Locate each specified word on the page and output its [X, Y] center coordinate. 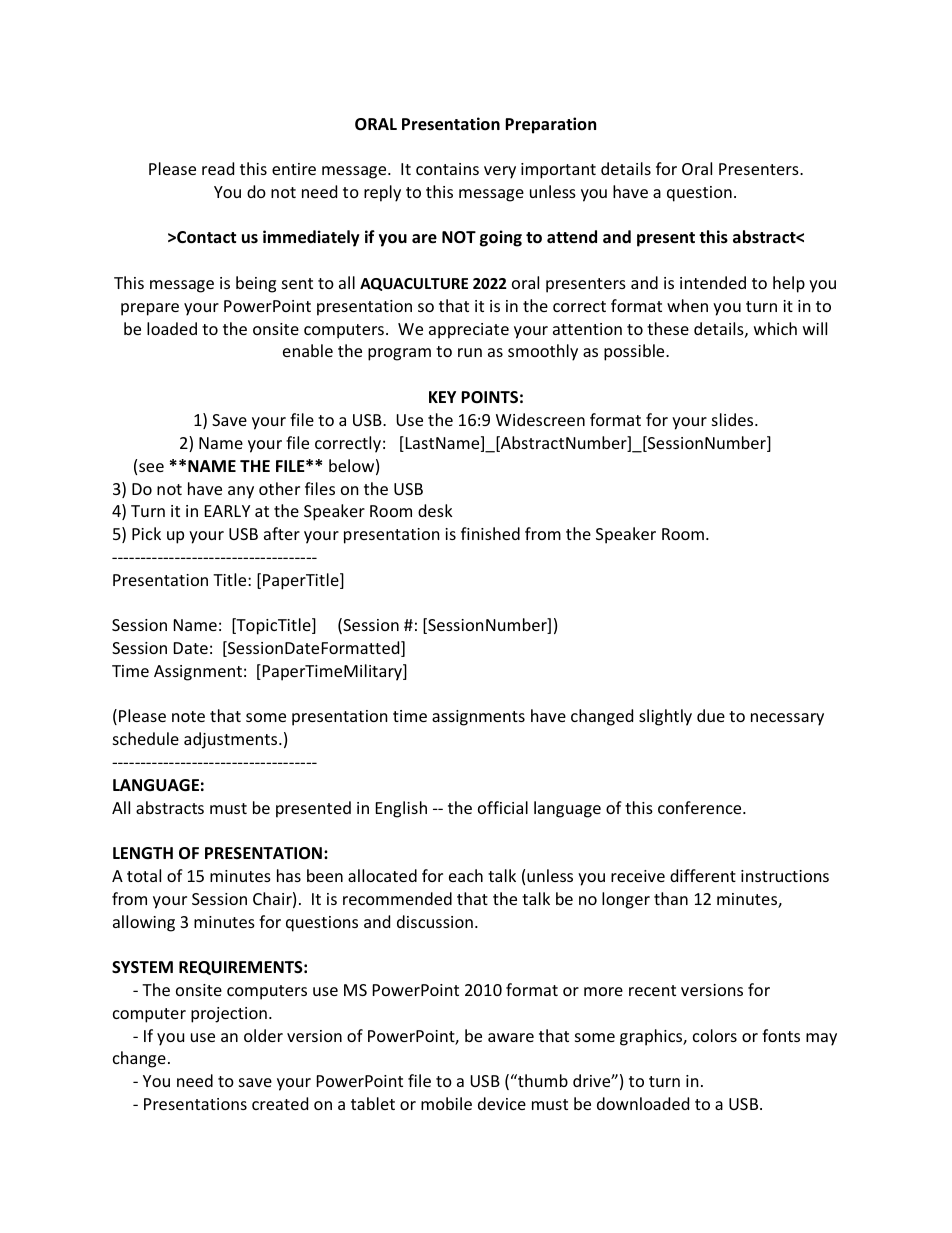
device [502, 1103]
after [282, 533]
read [218, 168]
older [263, 1035]
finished [490, 533]
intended [713, 282]
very [500, 172]
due [711, 715]
